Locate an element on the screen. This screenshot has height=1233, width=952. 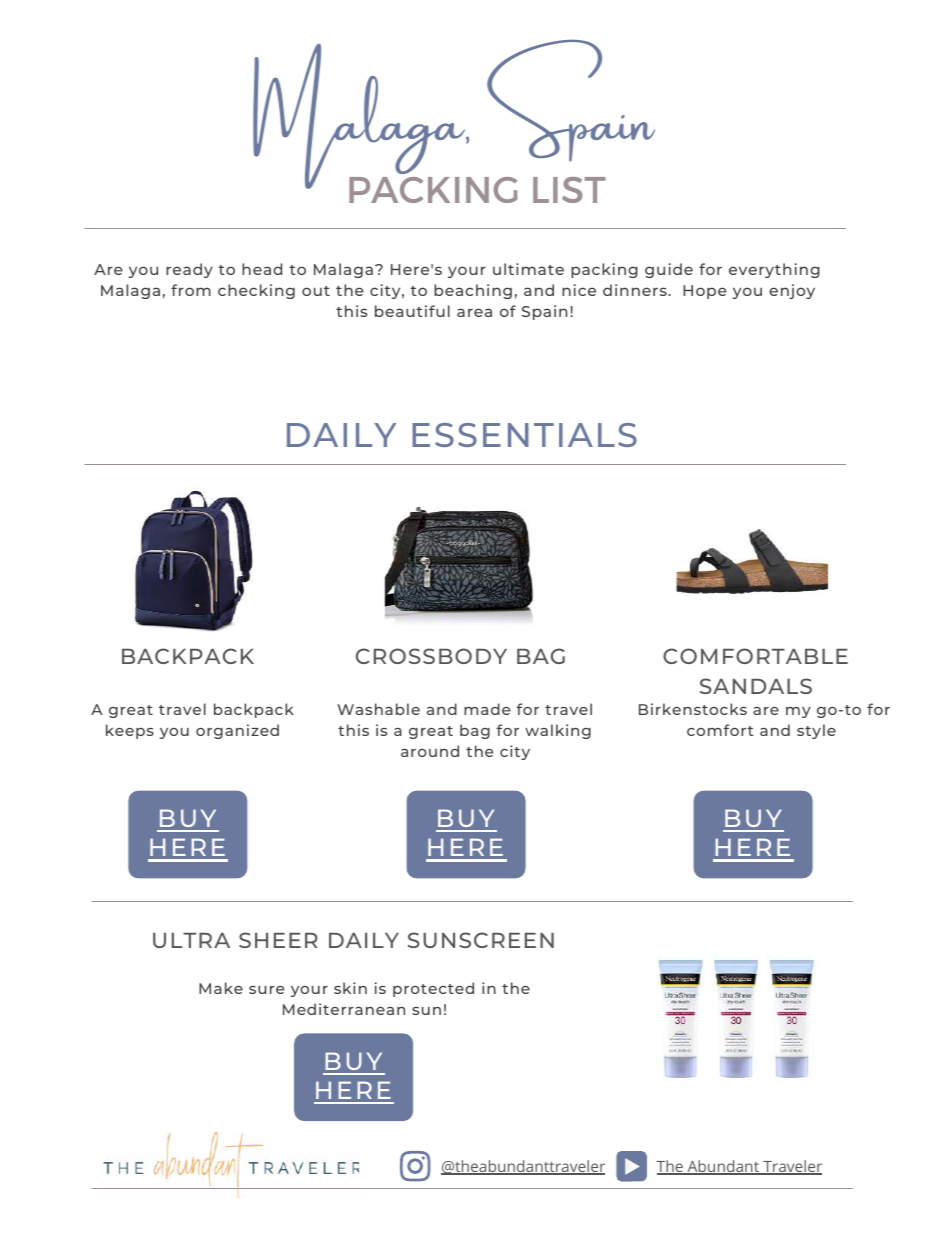
Hope is located at coordinates (705, 292).
